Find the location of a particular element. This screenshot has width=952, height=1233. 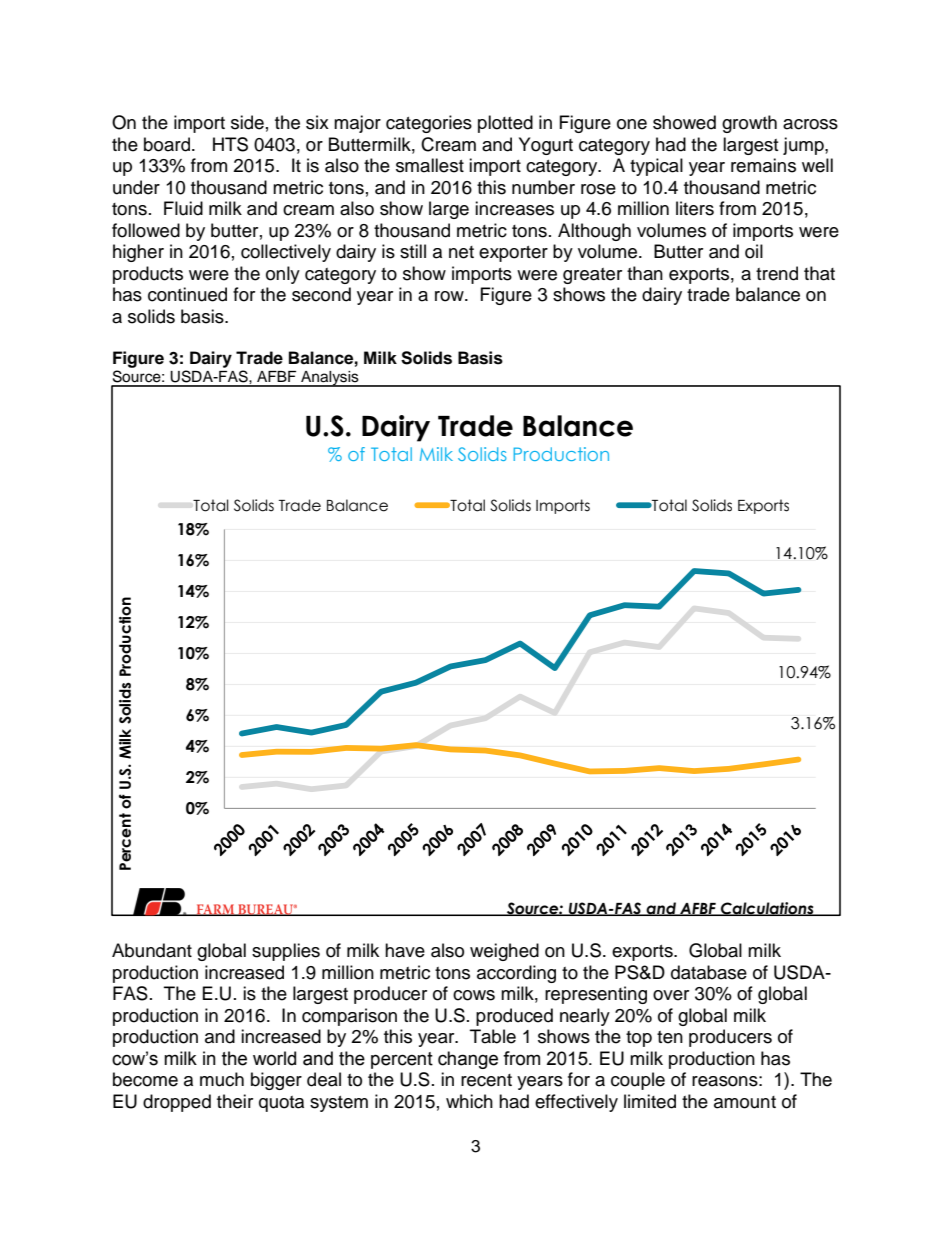

second is located at coordinates (321, 294).
